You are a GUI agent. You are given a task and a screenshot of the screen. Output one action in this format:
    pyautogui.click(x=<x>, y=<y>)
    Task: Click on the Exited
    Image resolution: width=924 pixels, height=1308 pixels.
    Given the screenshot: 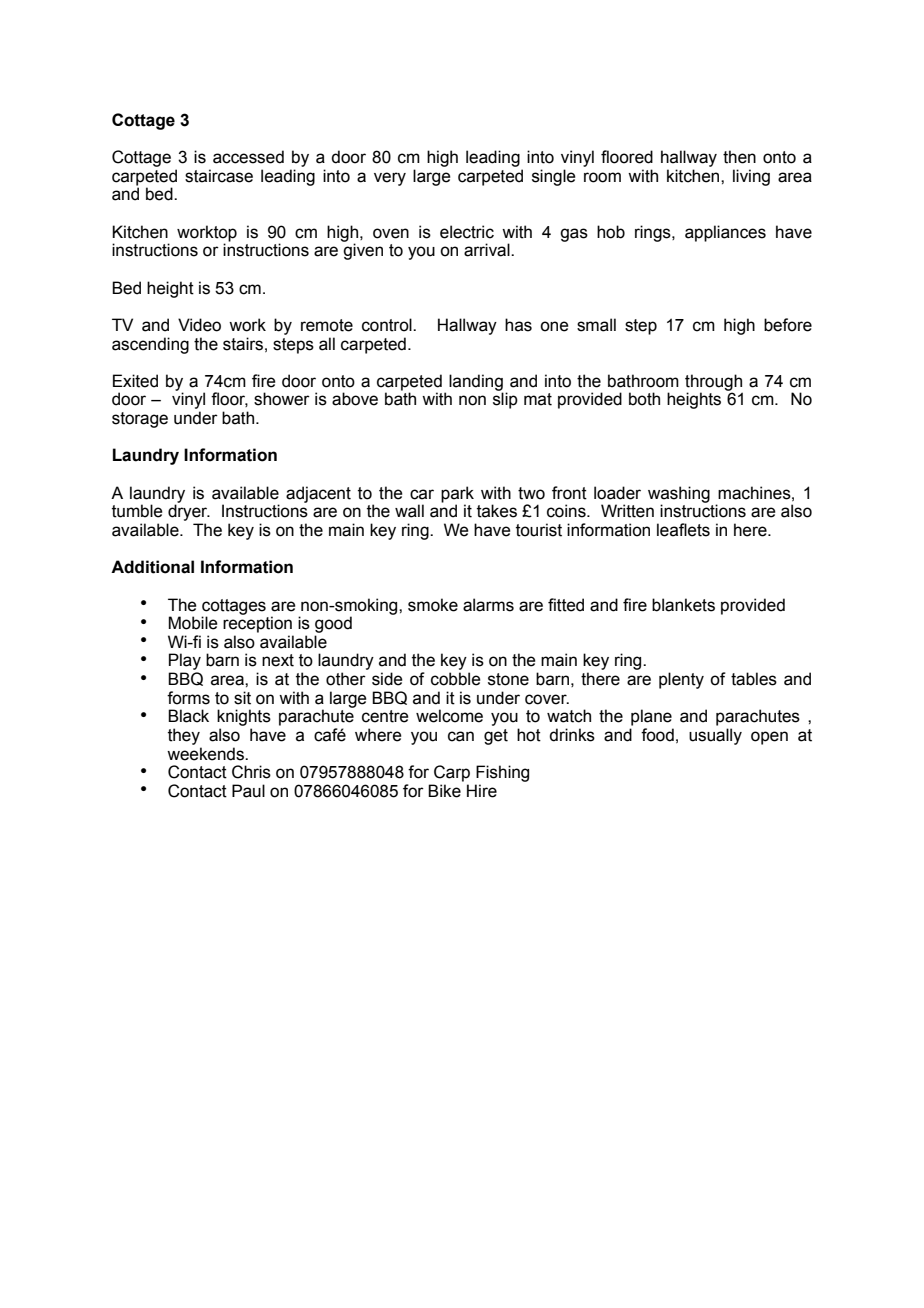 What is the action you would take?
    pyautogui.click(x=135, y=381)
